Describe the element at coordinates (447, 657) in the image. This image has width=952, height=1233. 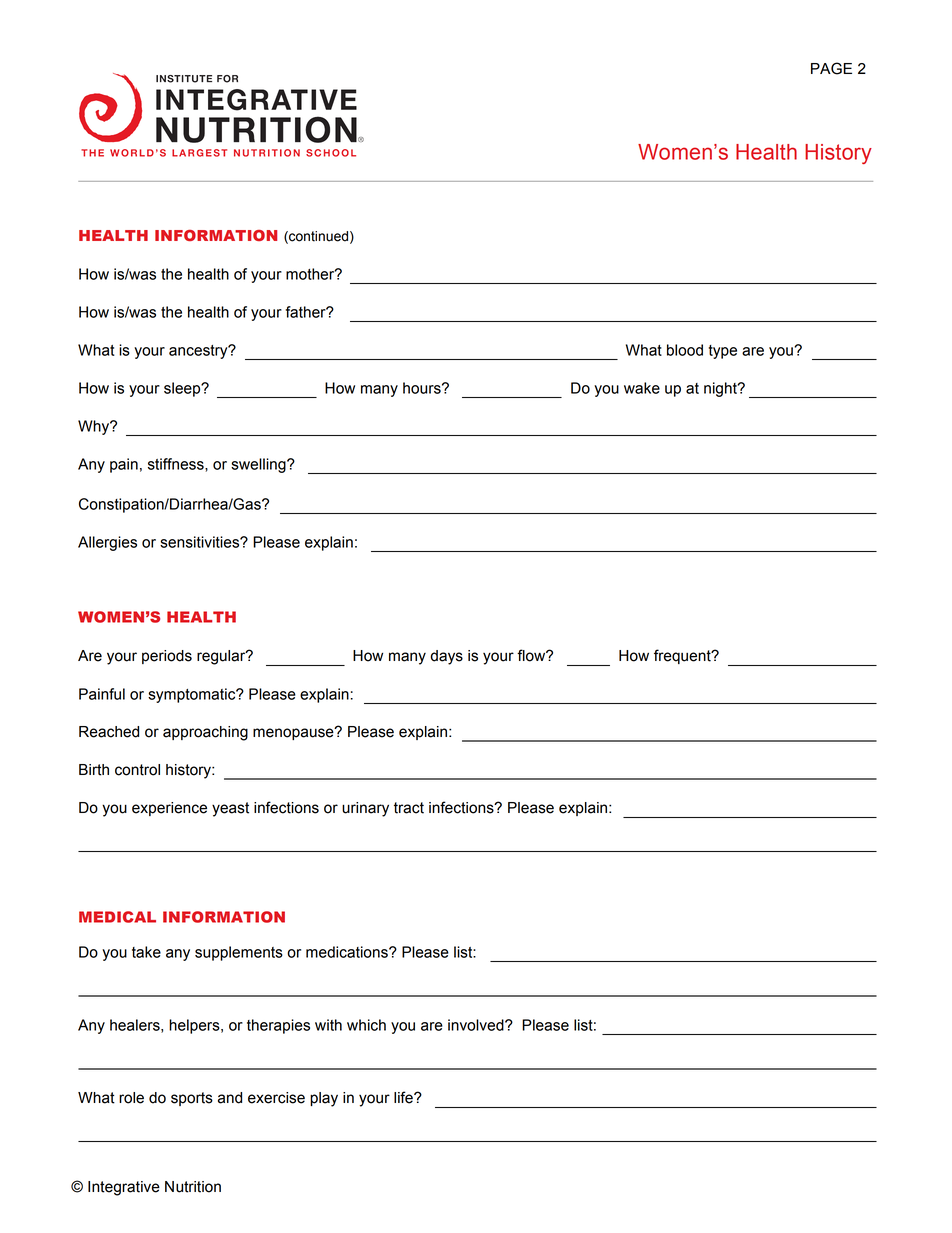
I see `days` at that location.
